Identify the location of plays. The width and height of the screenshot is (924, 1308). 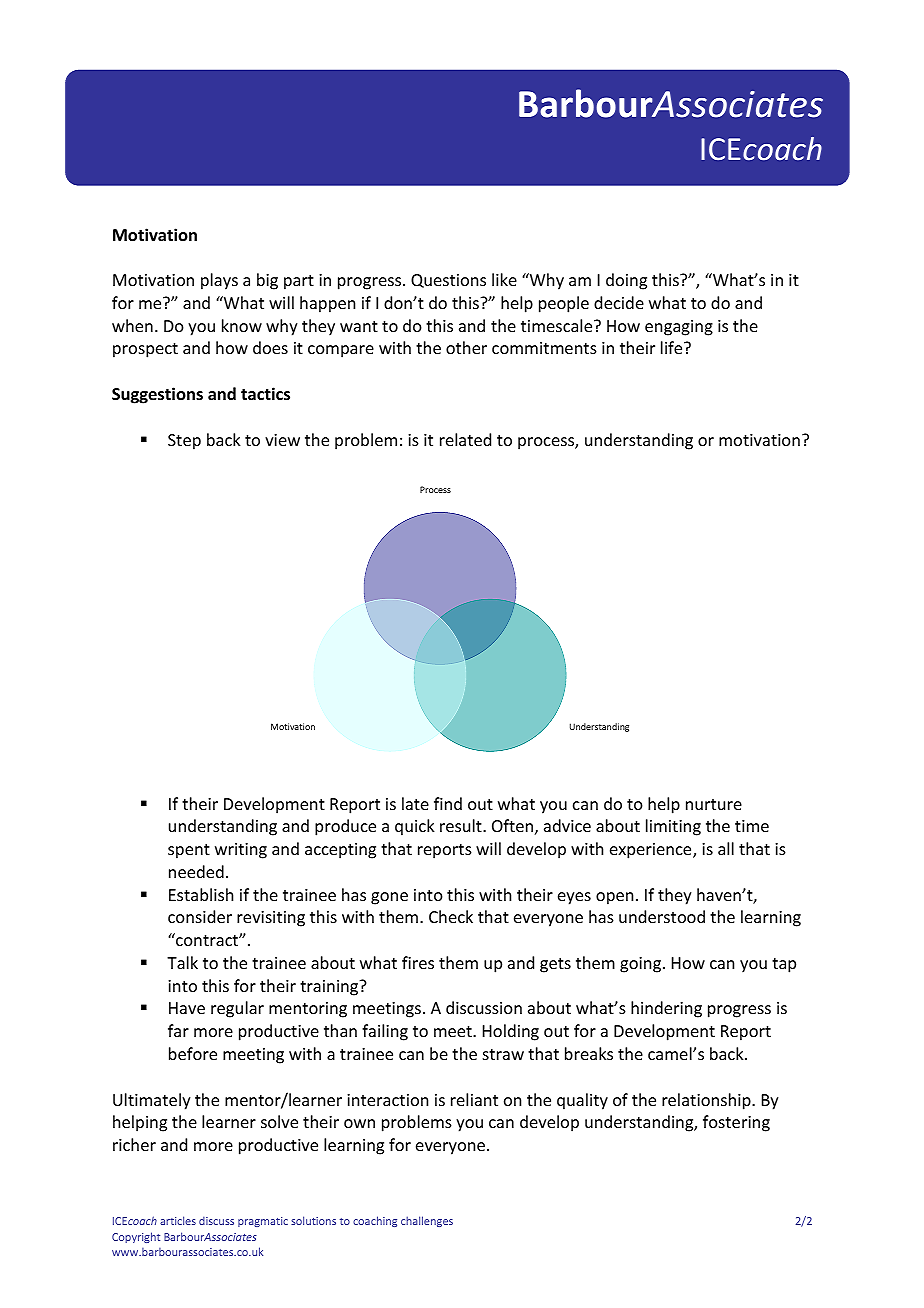
(219, 281).
